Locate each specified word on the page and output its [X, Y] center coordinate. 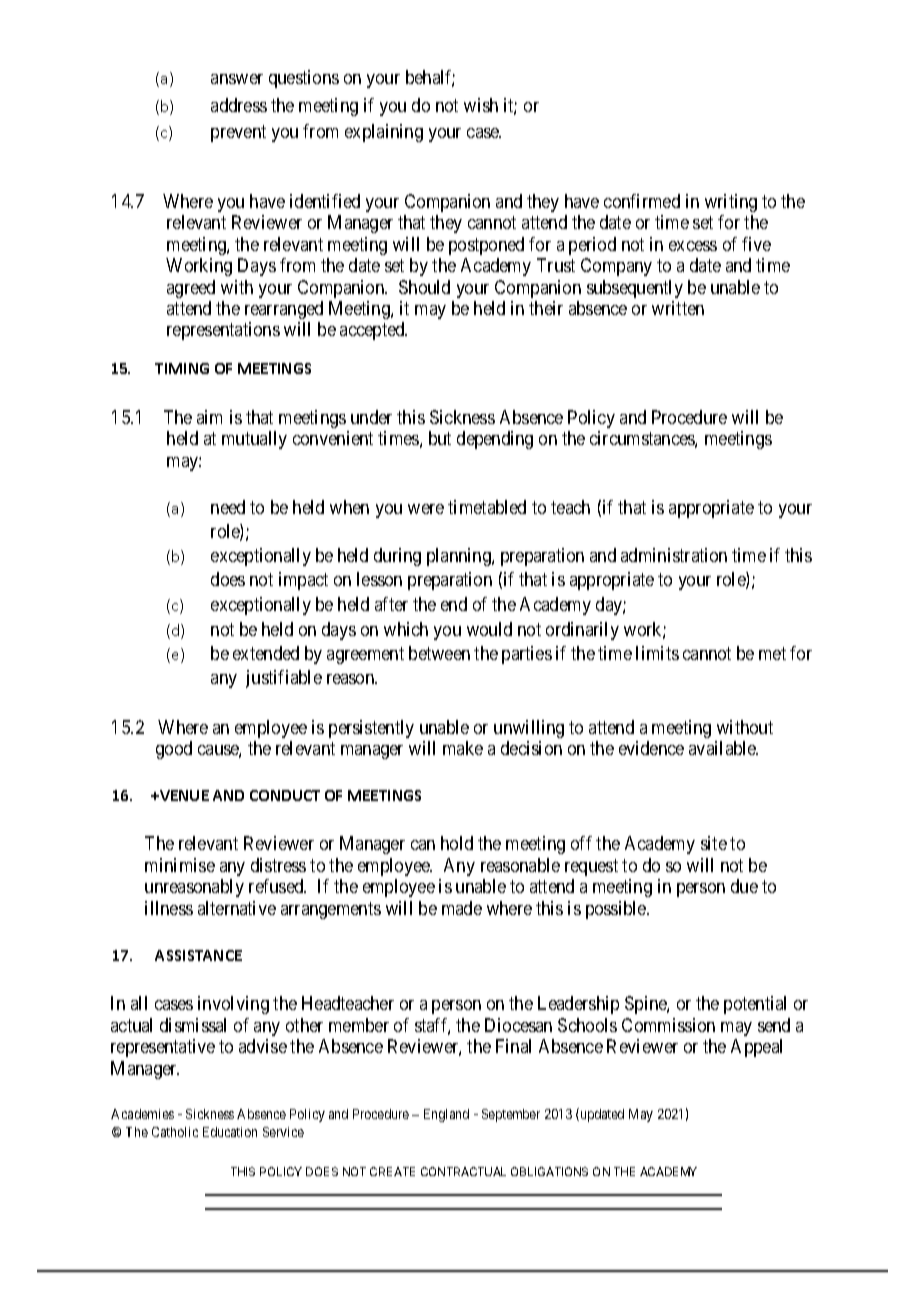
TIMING [182, 368]
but [440, 438]
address [239, 105]
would [489, 629]
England [446, 1115]
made [462, 908]
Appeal [756, 1048]
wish [481, 105]
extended [266, 653]
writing [731, 203]
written [678, 308]
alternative [237, 908]
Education [230, 1132]
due [744, 886]
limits [657, 653]
